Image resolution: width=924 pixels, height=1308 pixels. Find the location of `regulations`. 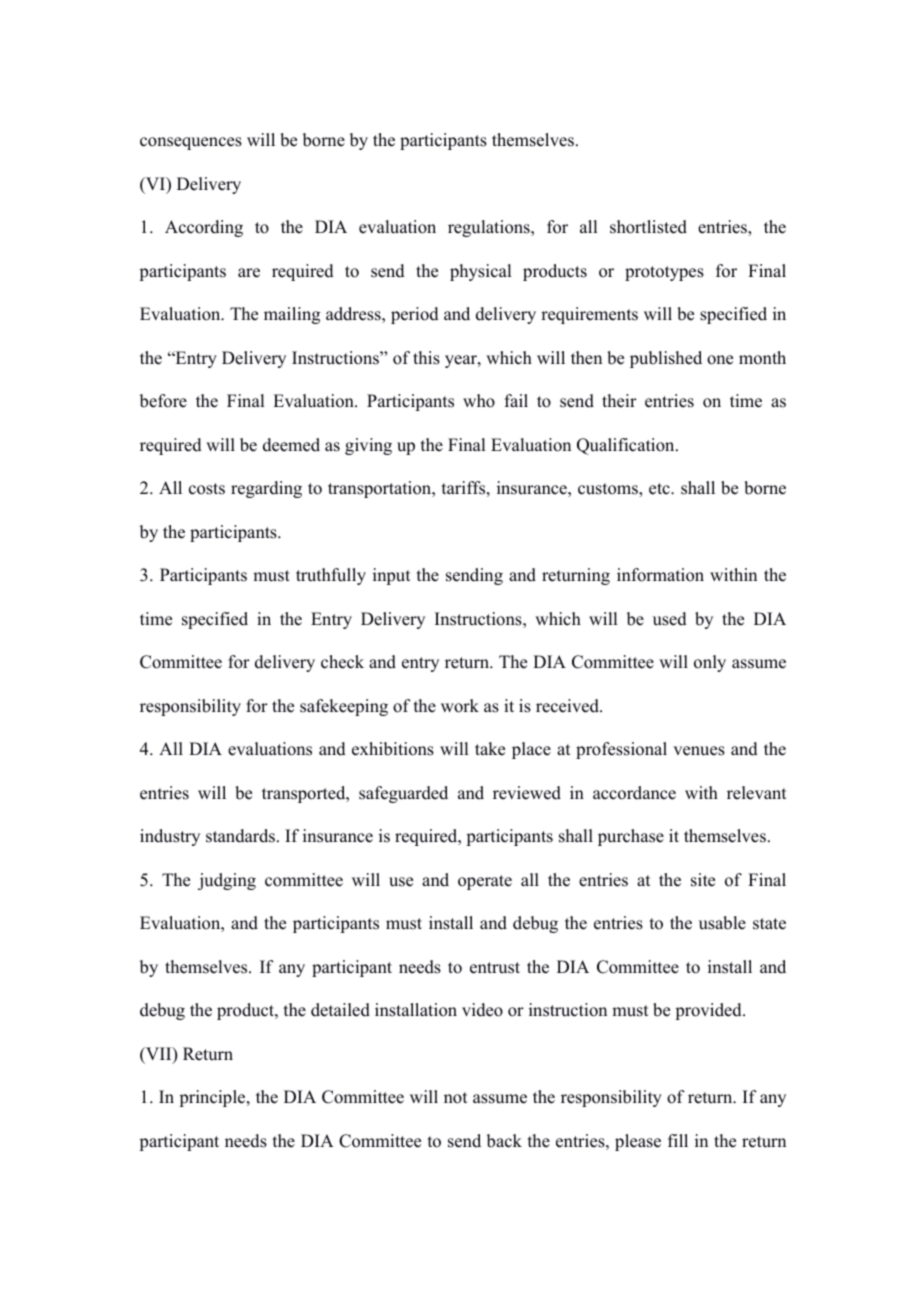

regulations is located at coordinates (490, 228).
